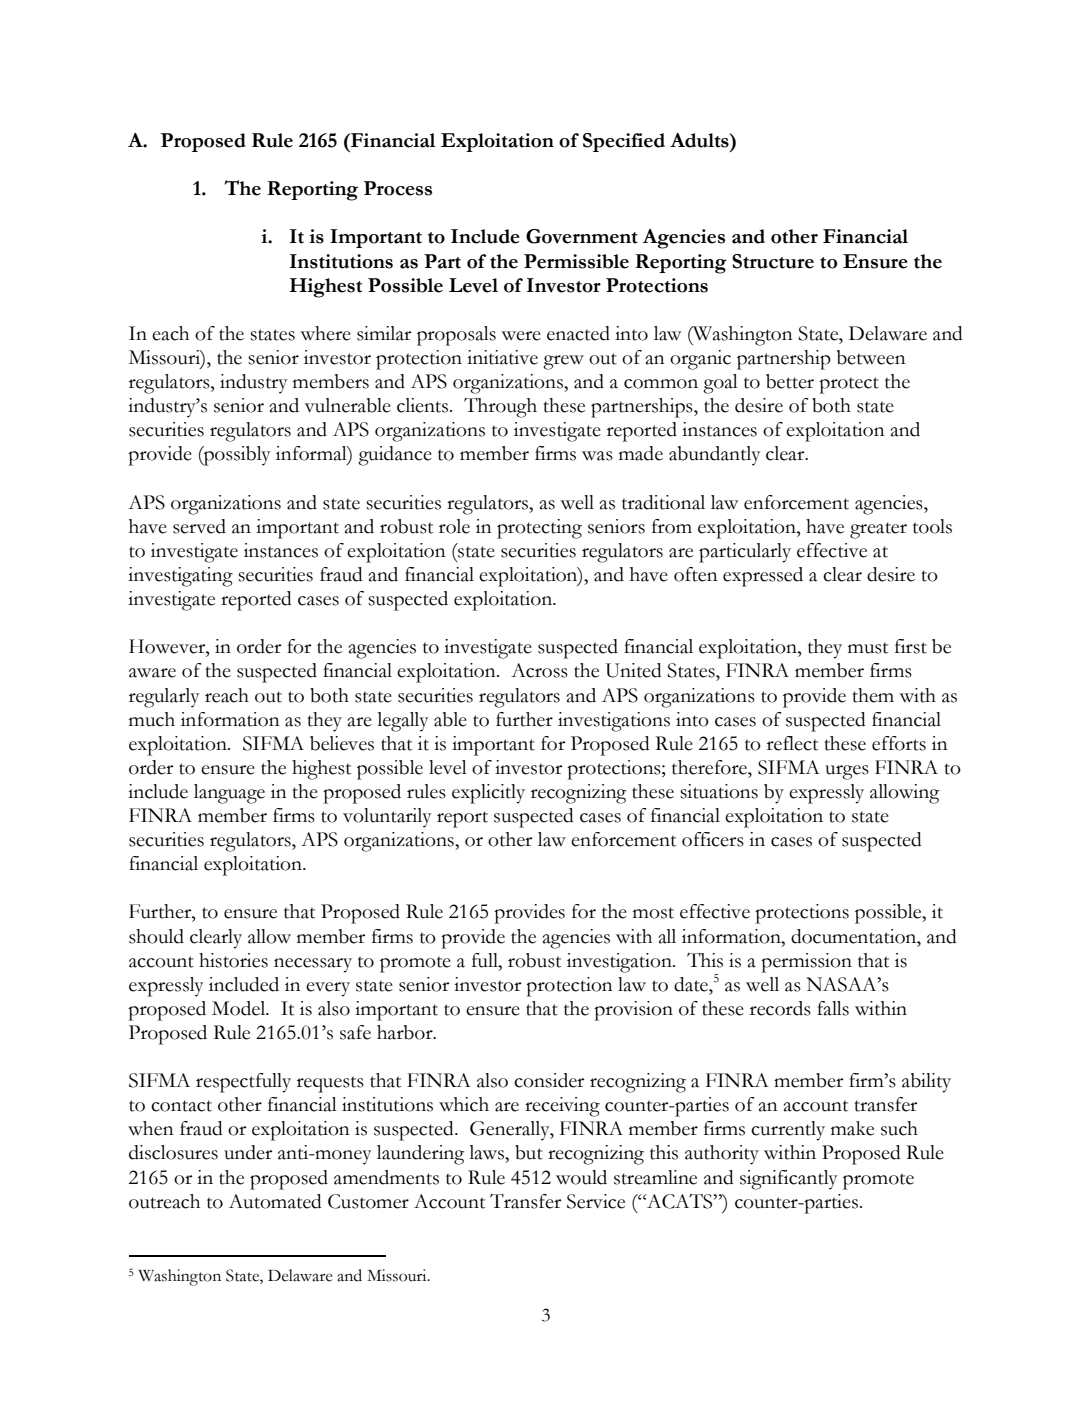 This screenshot has width=1092, height=1414. I want to click on regularly, so click(164, 698).
